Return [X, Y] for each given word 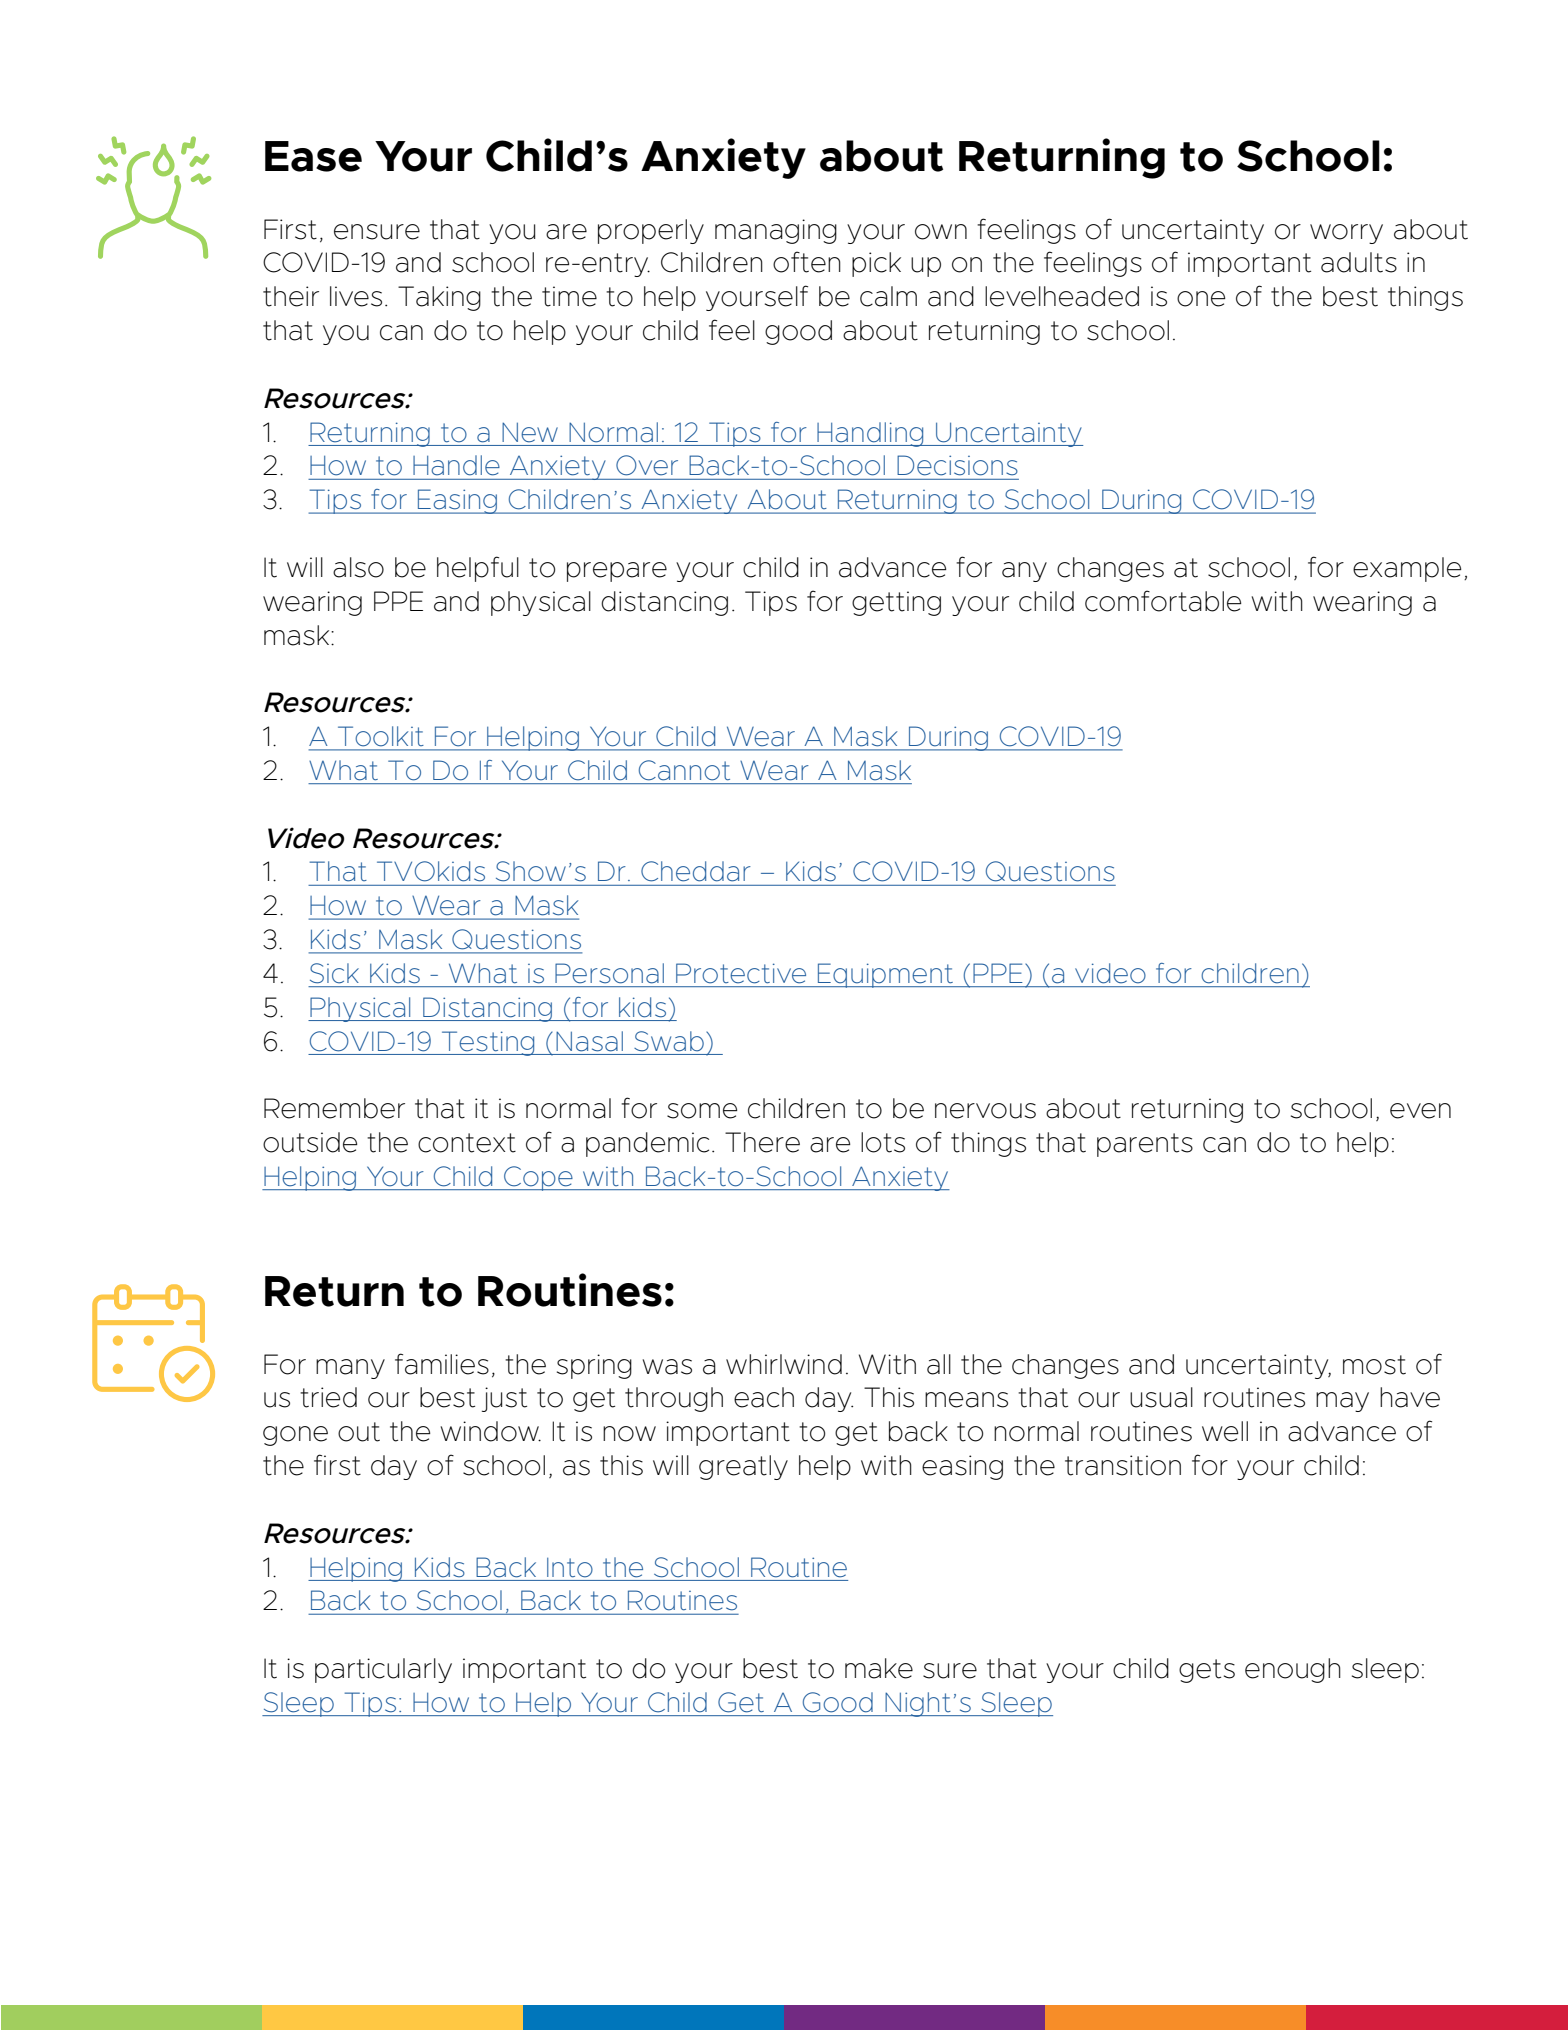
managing [776, 231]
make [879, 1668]
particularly [383, 1670]
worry [1346, 234]
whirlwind [784, 1364]
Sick [334, 973]
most [1374, 1365]
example [1407, 569]
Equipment [886, 975]
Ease [313, 156]
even [1420, 1111]
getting [896, 603]
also [358, 567]
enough [1293, 1670]
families [442, 1364]
